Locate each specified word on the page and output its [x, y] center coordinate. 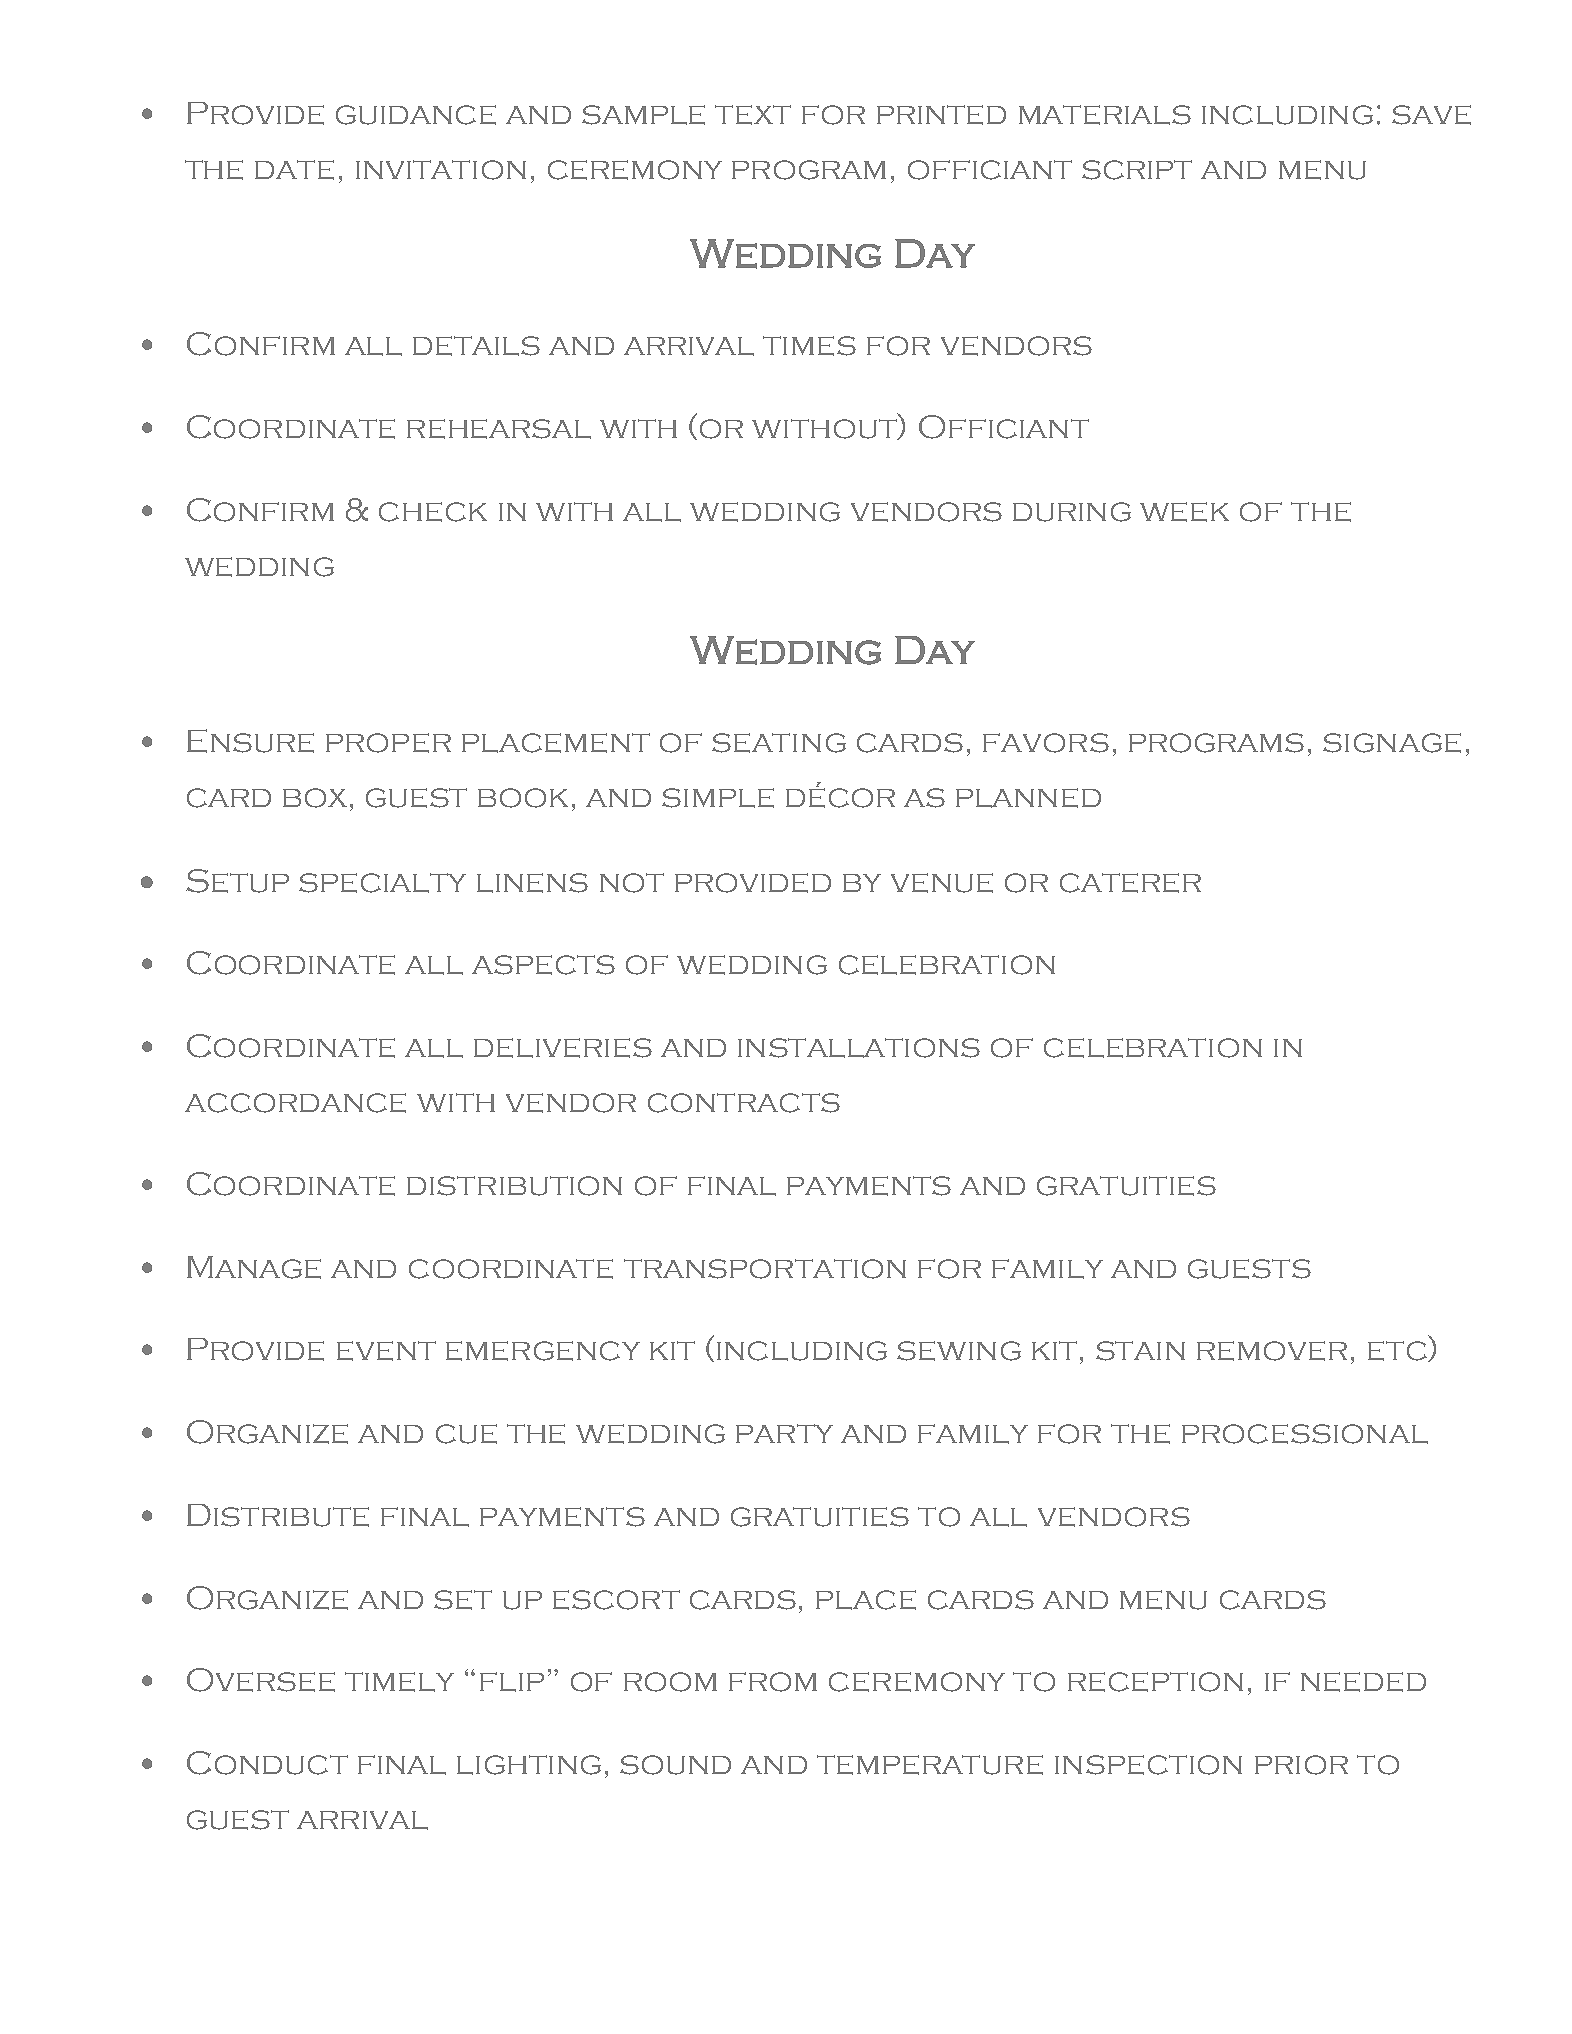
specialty [382, 883]
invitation [441, 170]
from [773, 1682]
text [753, 115]
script [1137, 170]
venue [942, 883]
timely [399, 1682]
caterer [1130, 883]
